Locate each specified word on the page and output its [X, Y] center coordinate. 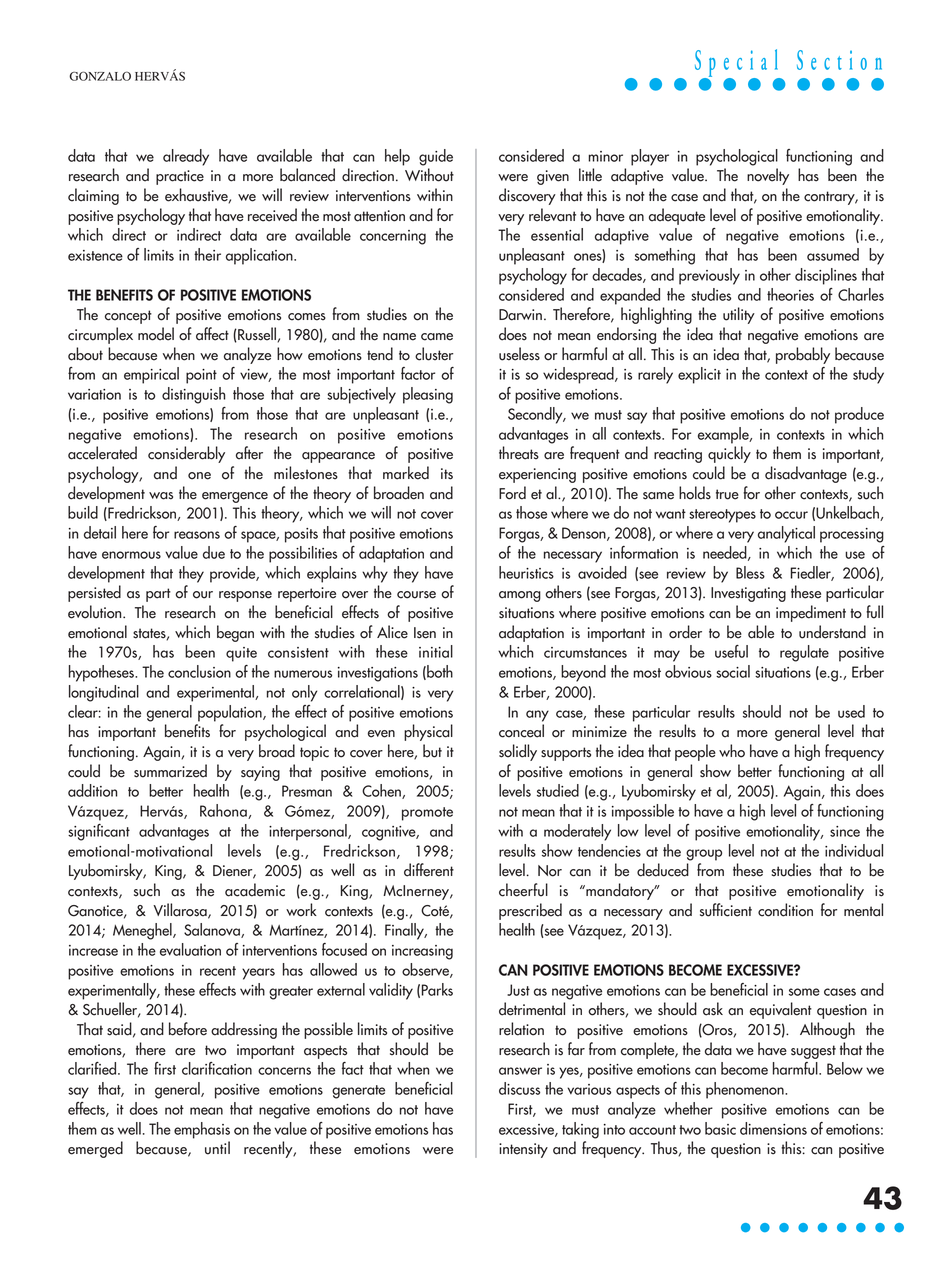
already [186, 157]
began [235, 633]
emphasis [202, 1130]
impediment [811, 613]
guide [436, 157]
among [520, 596]
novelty [768, 176]
